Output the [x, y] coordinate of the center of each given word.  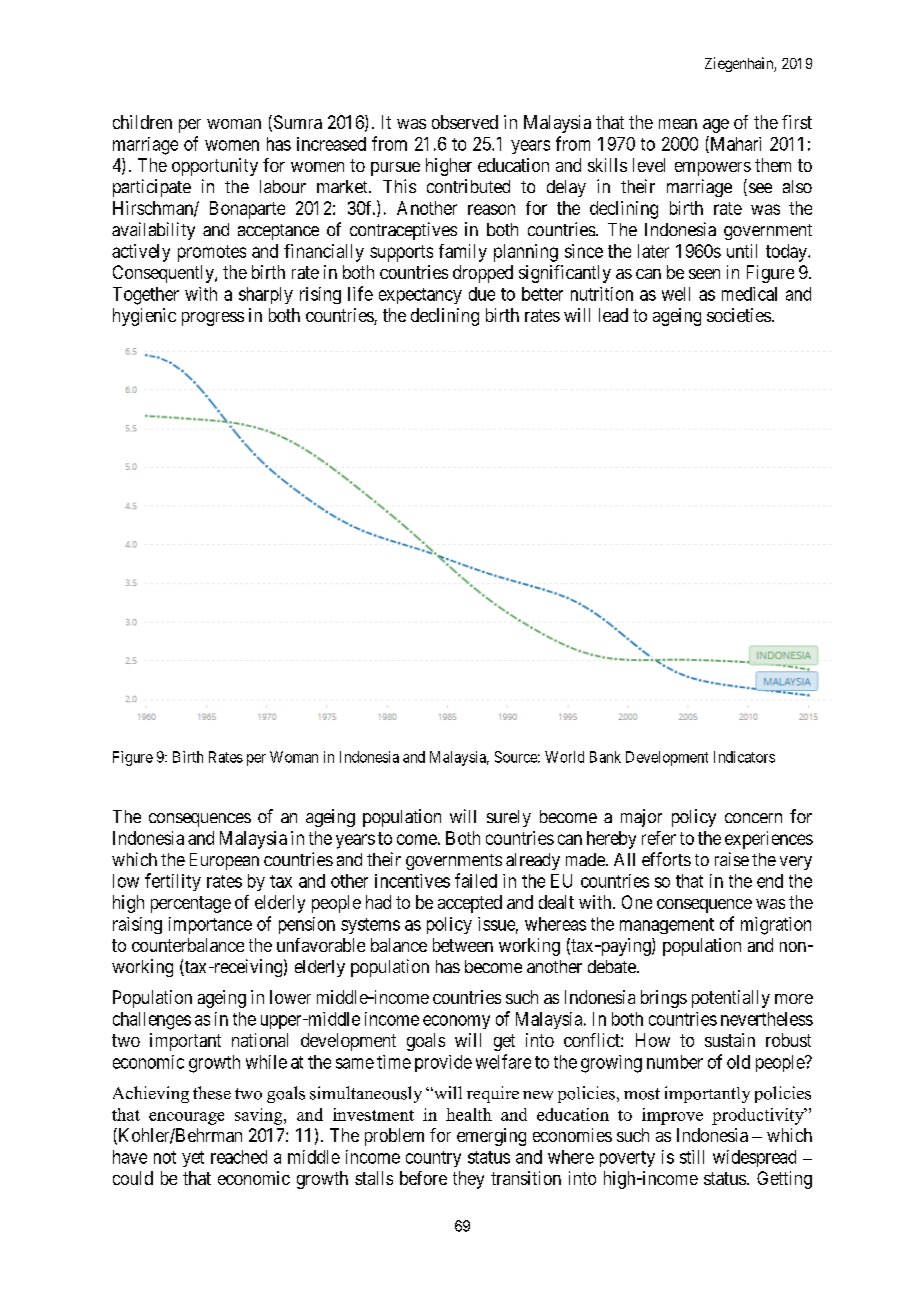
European [224, 861]
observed [465, 122]
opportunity [215, 167]
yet [193, 1159]
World [564, 757]
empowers [713, 169]
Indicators [744, 757]
